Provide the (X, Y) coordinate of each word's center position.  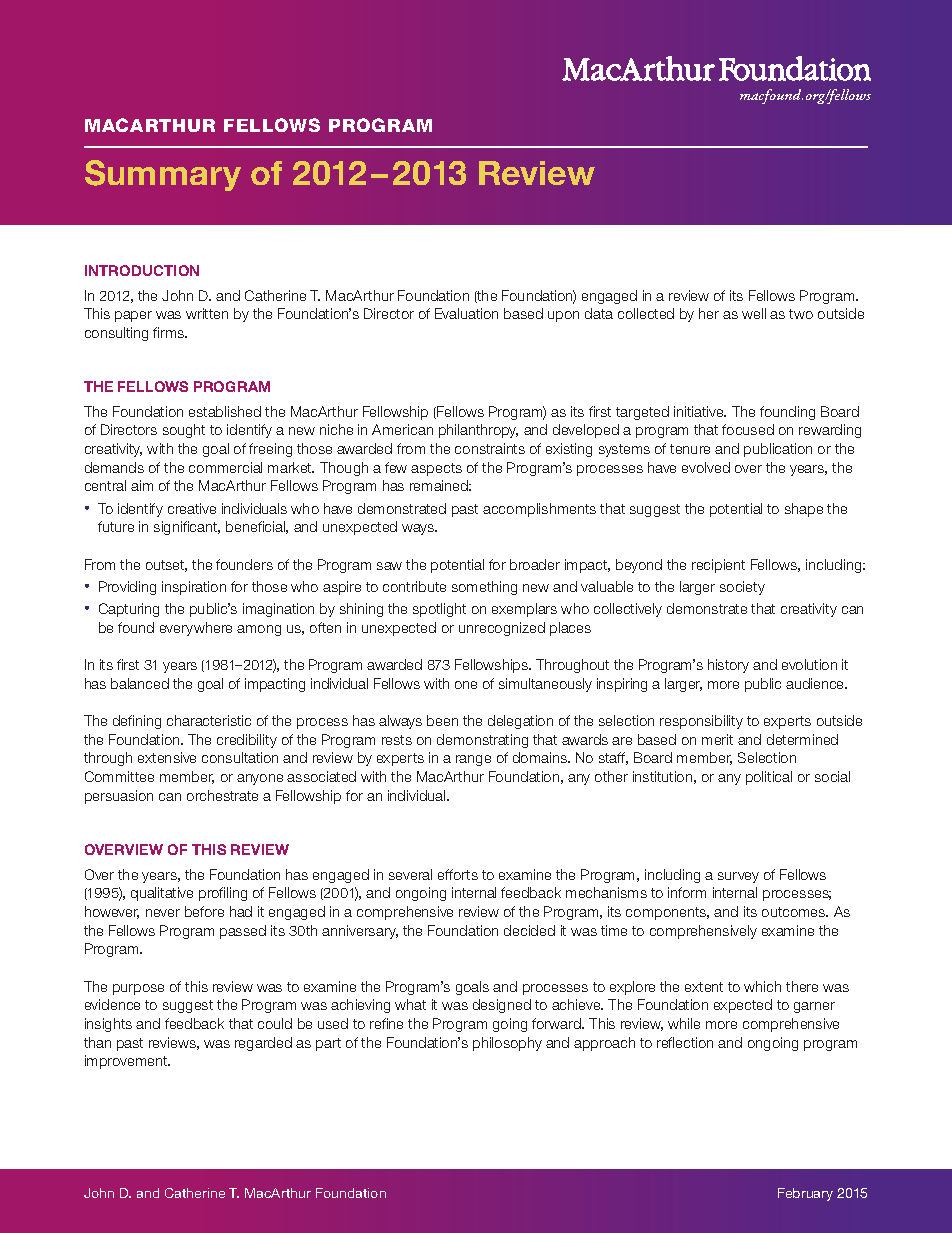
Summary (163, 175)
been (442, 720)
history (728, 666)
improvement (127, 1062)
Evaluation (466, 313)
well (754, 313)
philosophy (507, 1044)
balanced (140, 683)
